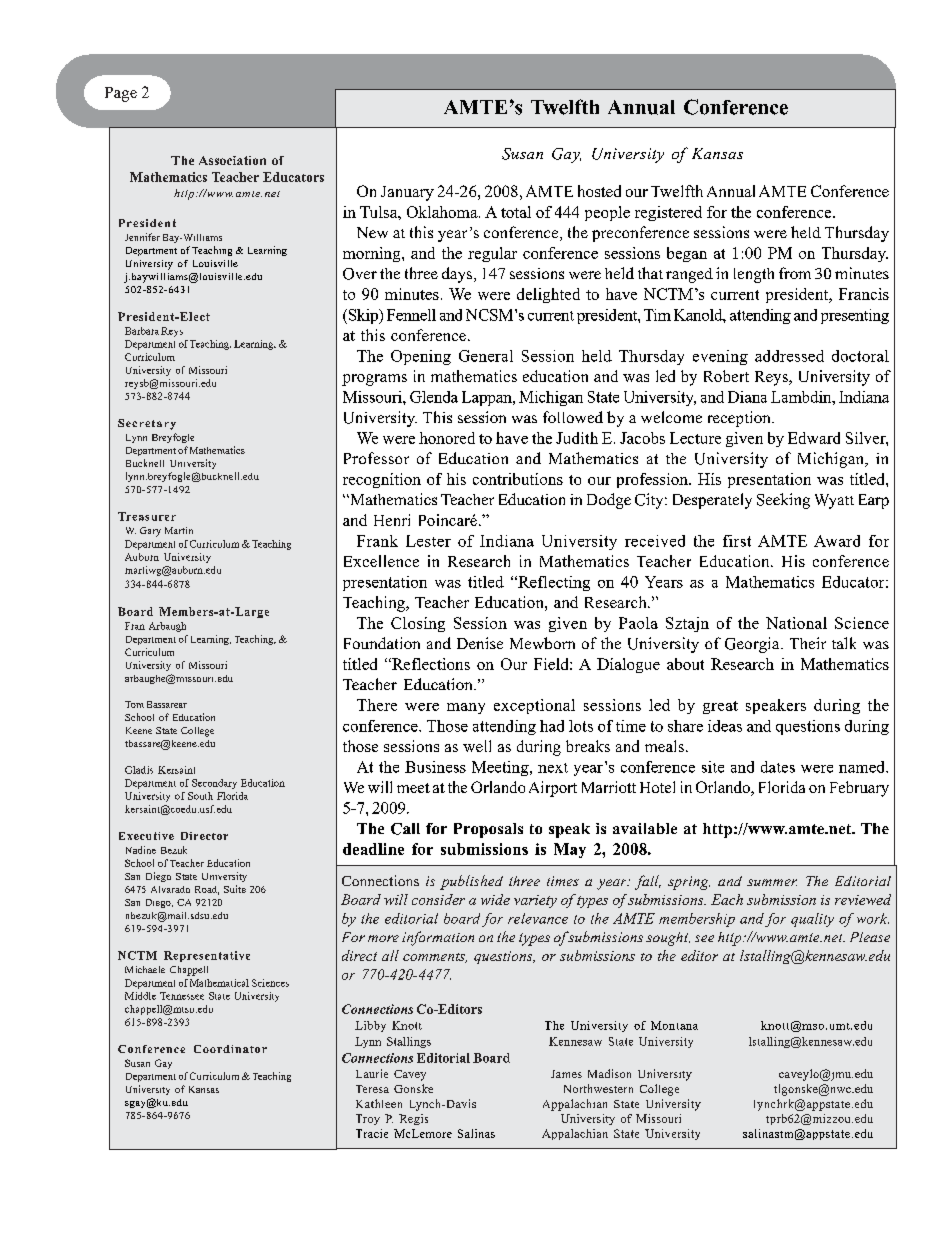  Describe the element at coordinates (230, 1049) in the screenshot. I see `Coordinator` at that location.
